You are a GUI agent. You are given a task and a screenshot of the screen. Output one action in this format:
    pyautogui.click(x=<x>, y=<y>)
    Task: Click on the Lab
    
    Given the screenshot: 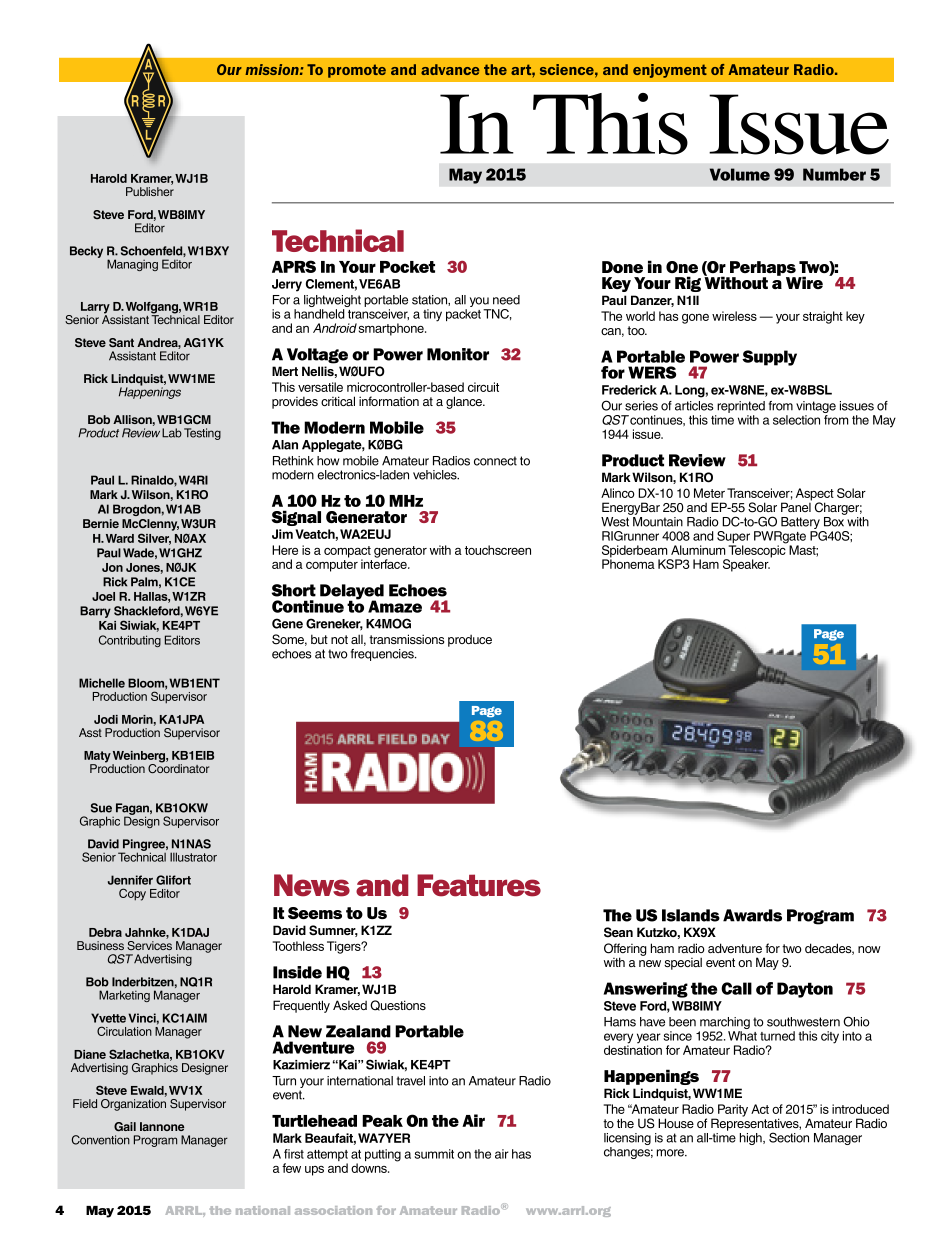 What is the action you would take?
    pyautogui.click(x=172, y=433)
